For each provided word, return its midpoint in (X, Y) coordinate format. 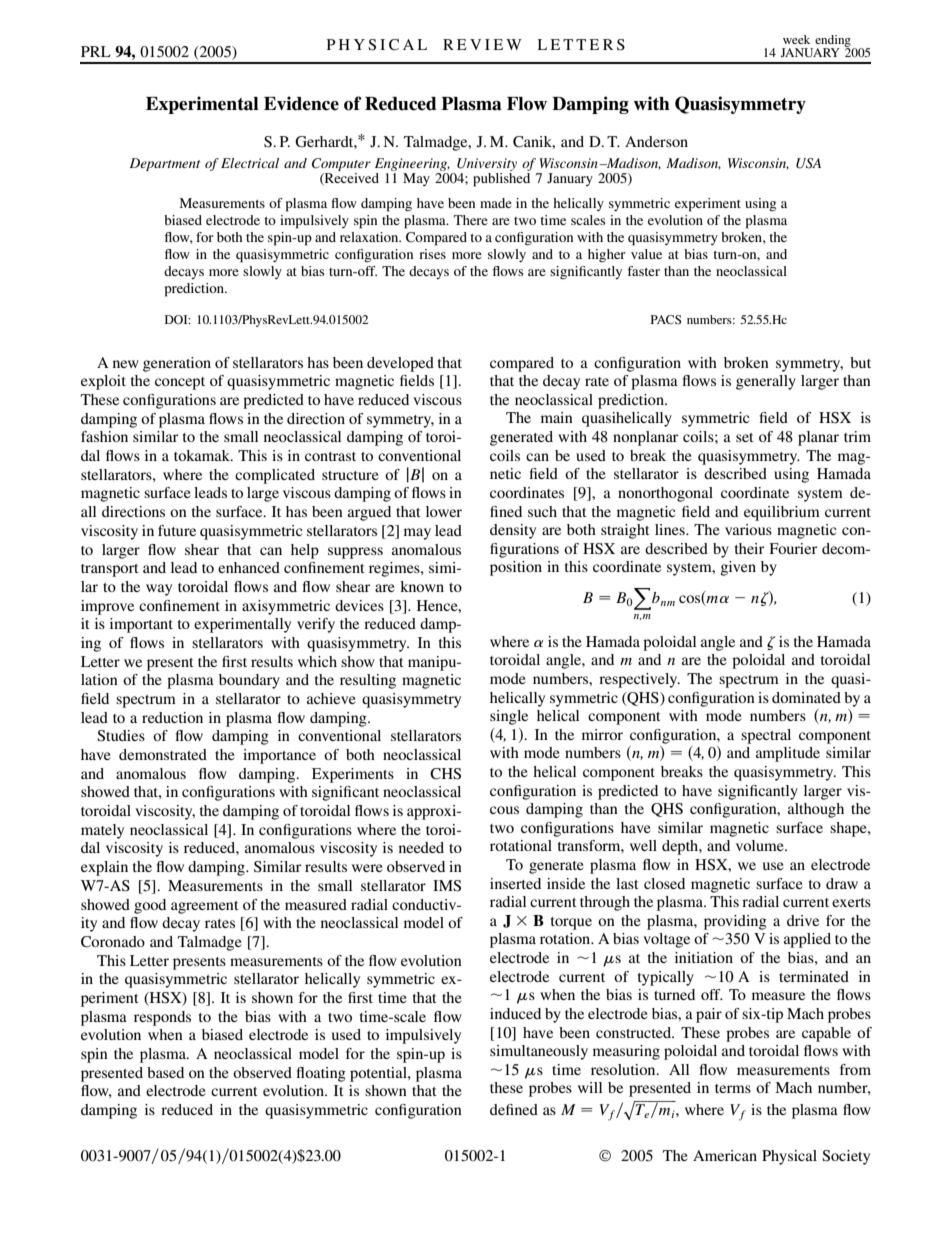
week (796, 39)
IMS (447, 886)
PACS (666, 319)
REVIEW (482, 44)
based (165, 1072)
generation (177, 364)
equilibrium (782, 513)
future (177, 530)
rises (432, 254)
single (509, 717)
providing (735, 922)
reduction (172, 717)
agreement (205, 907)
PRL (96, 51)
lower (444, 511)
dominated (806, 697)
